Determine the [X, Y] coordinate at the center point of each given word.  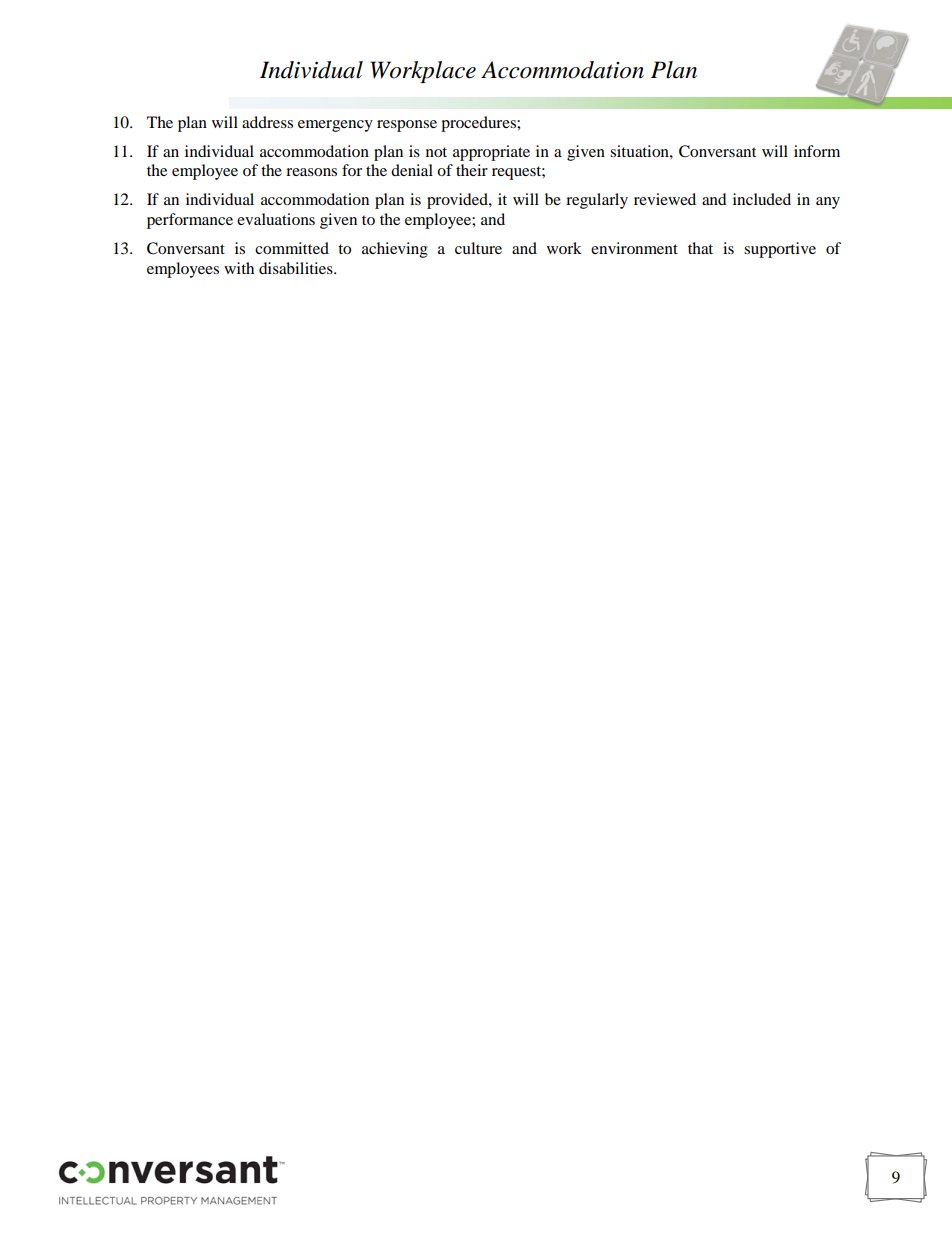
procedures [479, 124]
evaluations [276, 219]
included [762, 199]
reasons [311, 172]
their [472, 170]
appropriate [491, 153]
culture [478, 248]
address [267, 122]
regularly [597, 201]
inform [817, 151]
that [700, 248]
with [239, 268]
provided [458, 201]
